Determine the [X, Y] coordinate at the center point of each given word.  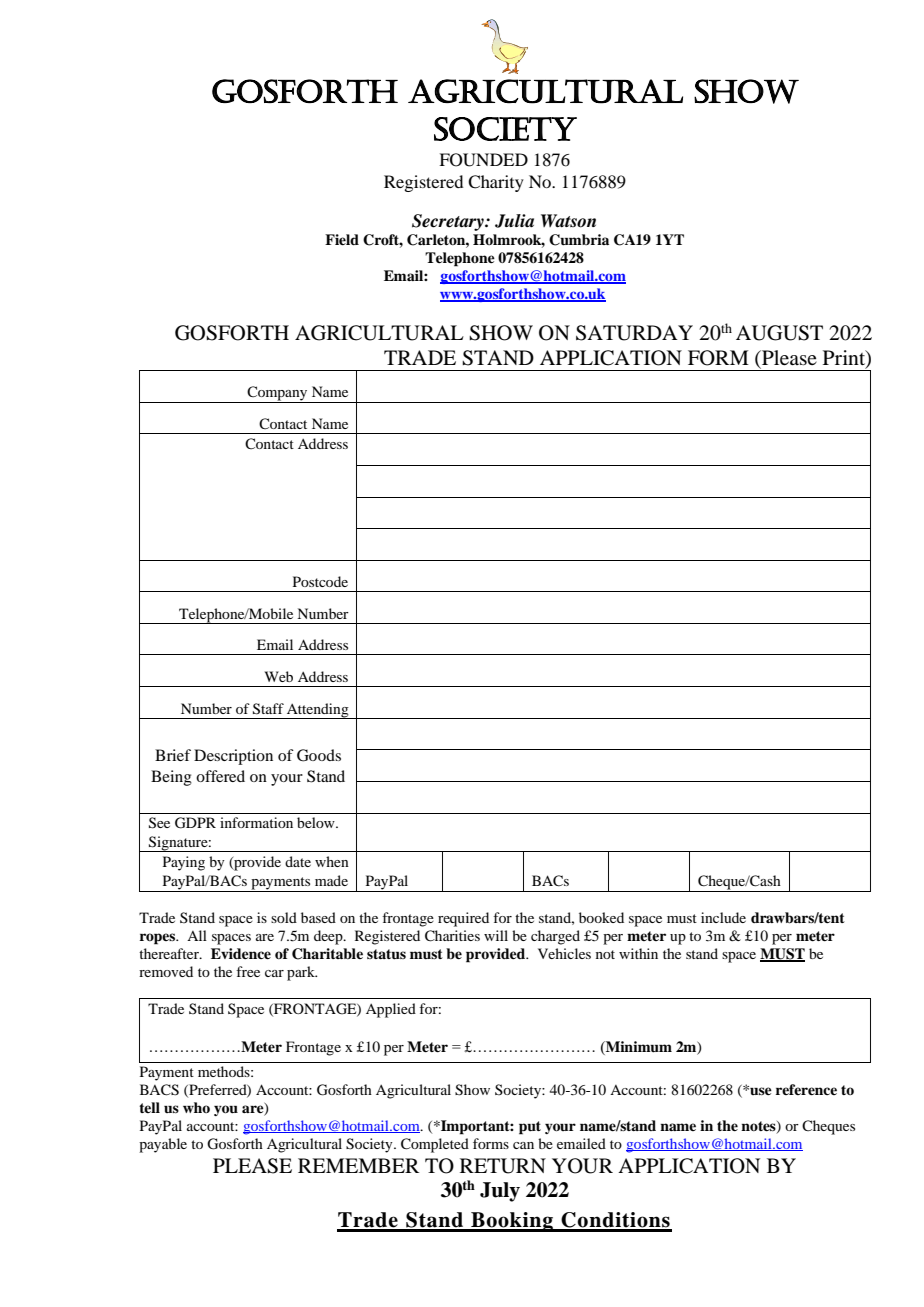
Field [342, 239]
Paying [184, 863]
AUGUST [779, 333]
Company [277, 394]
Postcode [320, 581]
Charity [496, 183]
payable [163, 1145]
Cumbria [579, 240]
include [723, 917]
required [463, 919]
